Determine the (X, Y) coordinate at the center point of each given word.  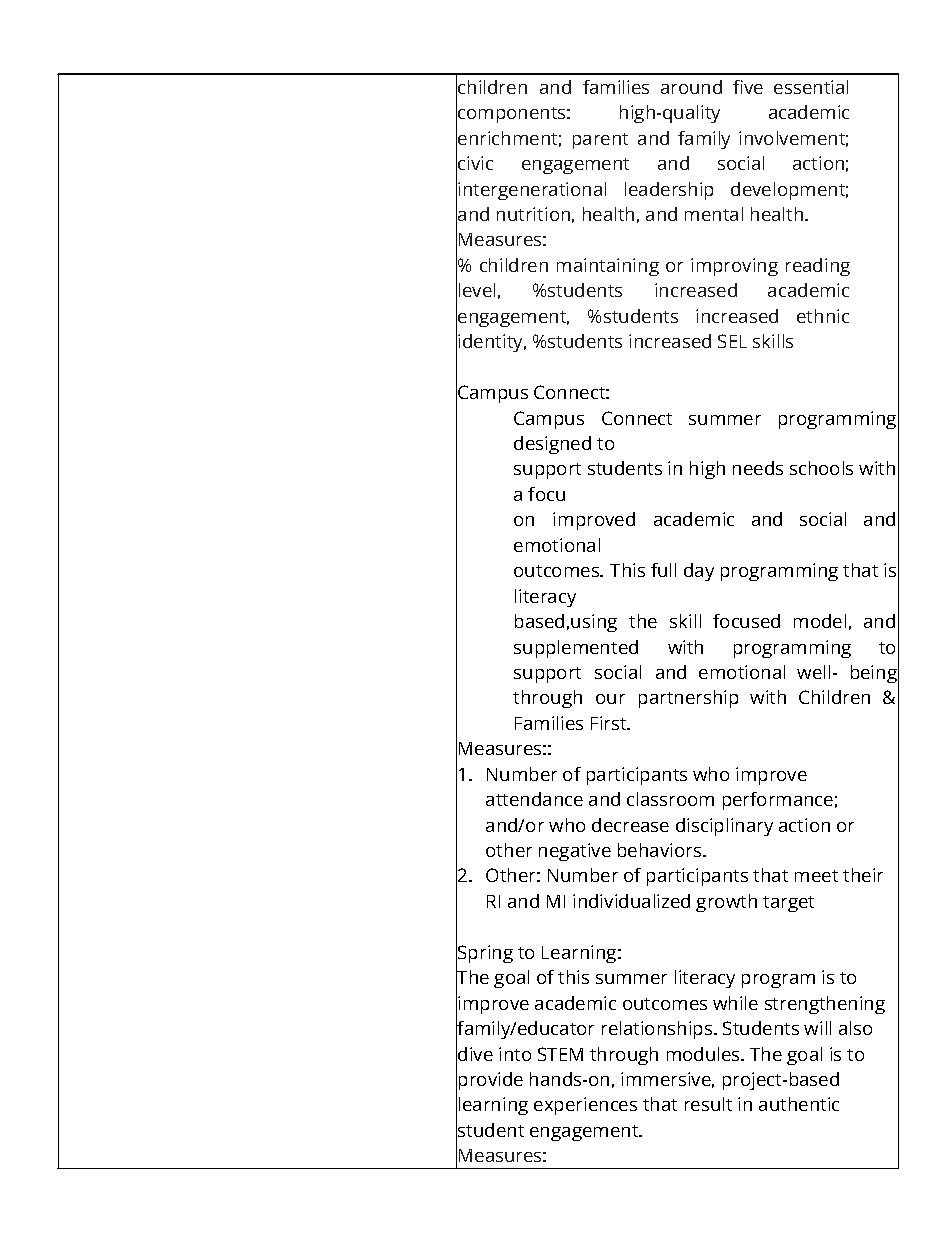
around (691, 87)
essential (811, 87)
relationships (658, 1030)
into (515, 1054)
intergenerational (532, 191)
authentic (799, 1104)
